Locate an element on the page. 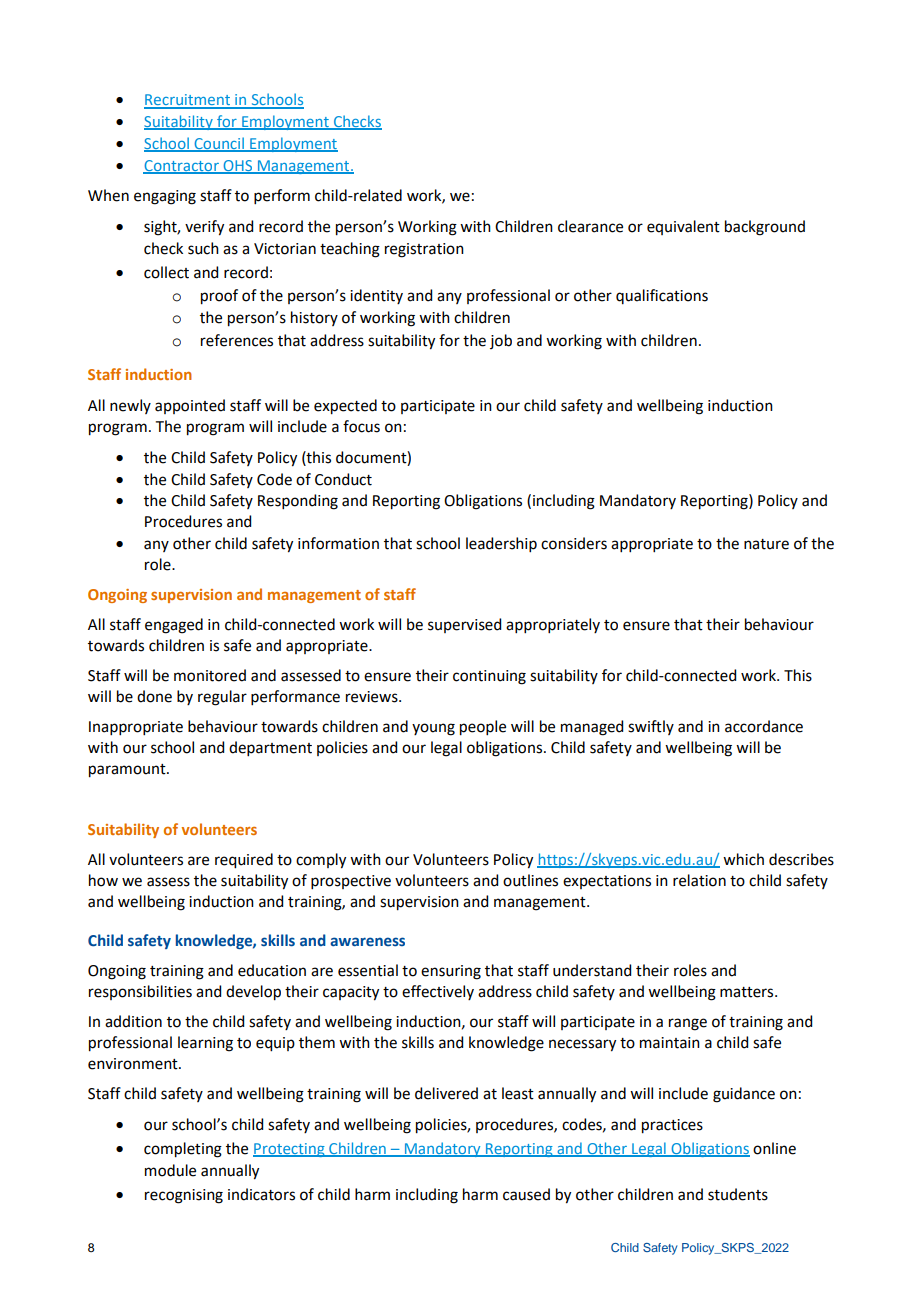 This page has height=1309, width=924. completing is located at coordinates (183, 1150).
